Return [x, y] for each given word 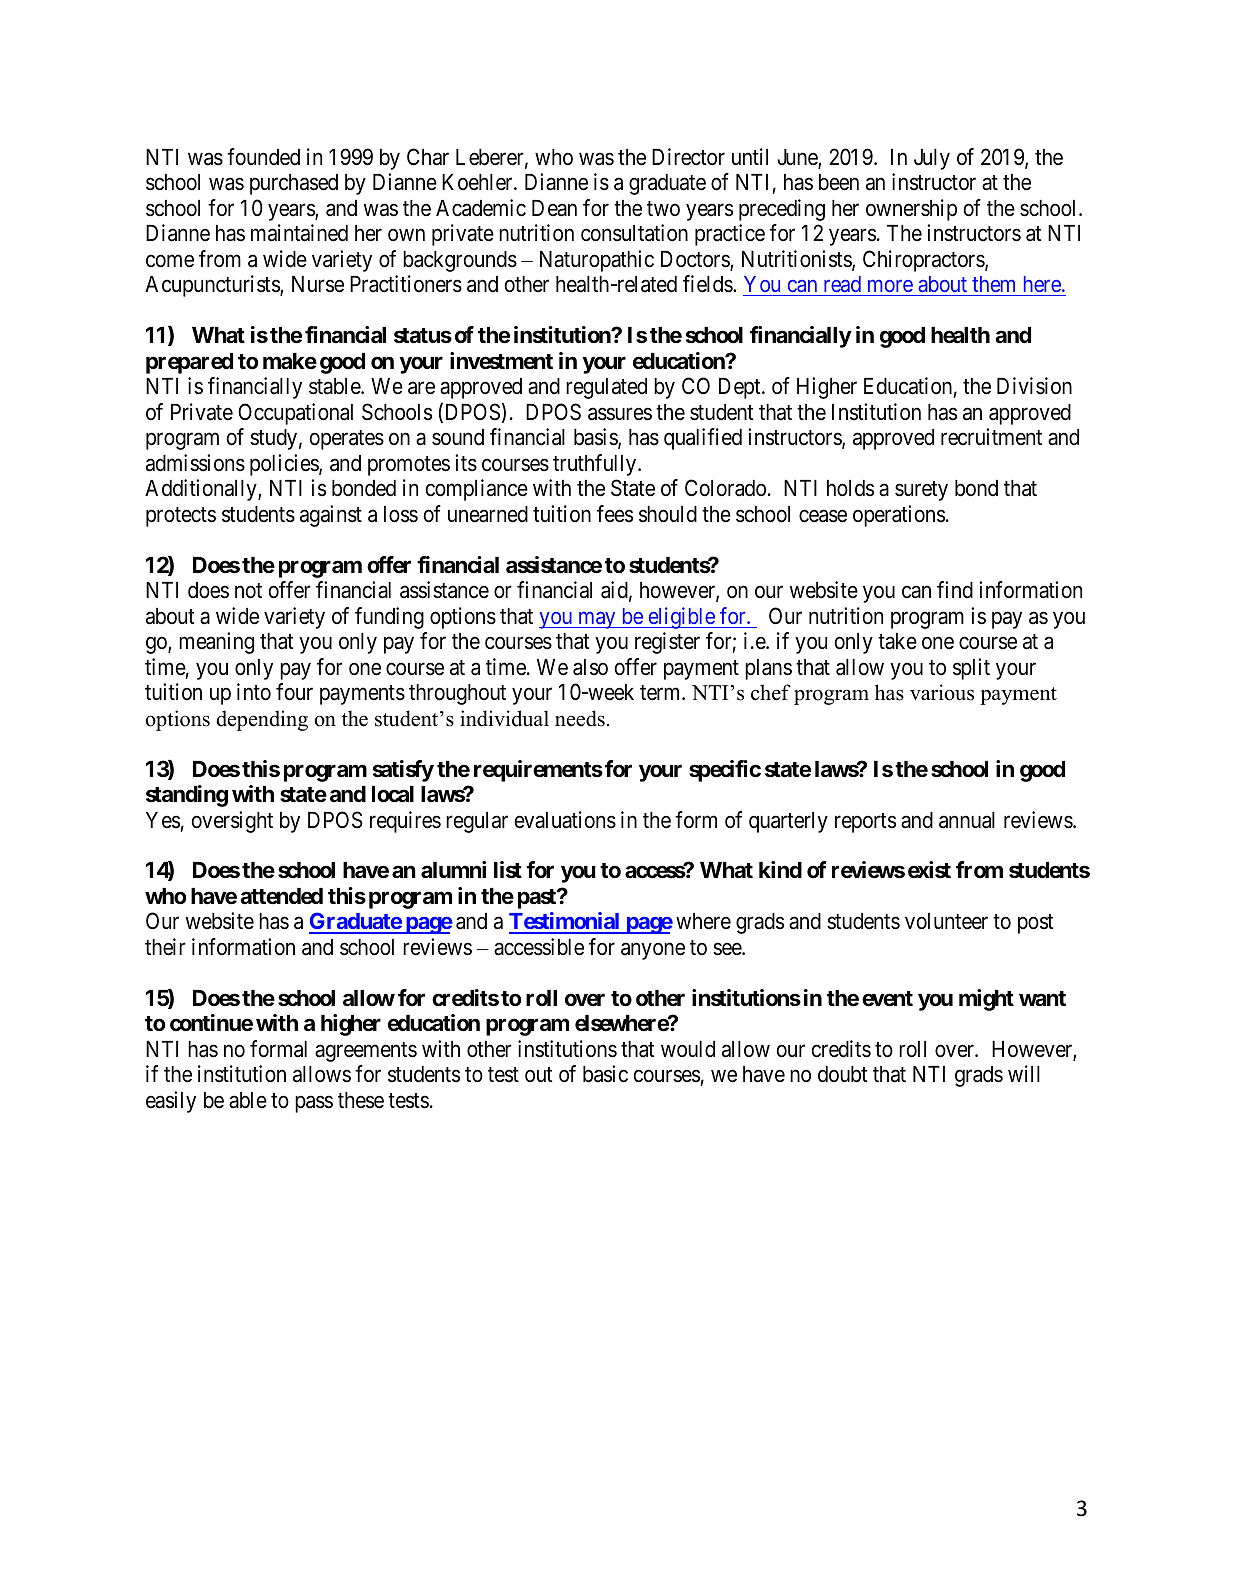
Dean [554, 208]
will [1024, 1073]
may [597, 620]
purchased [294, 184]
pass [314, 1104]
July [932, 159]
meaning [216, 643]
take [897, 641]
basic [605, 1074]
